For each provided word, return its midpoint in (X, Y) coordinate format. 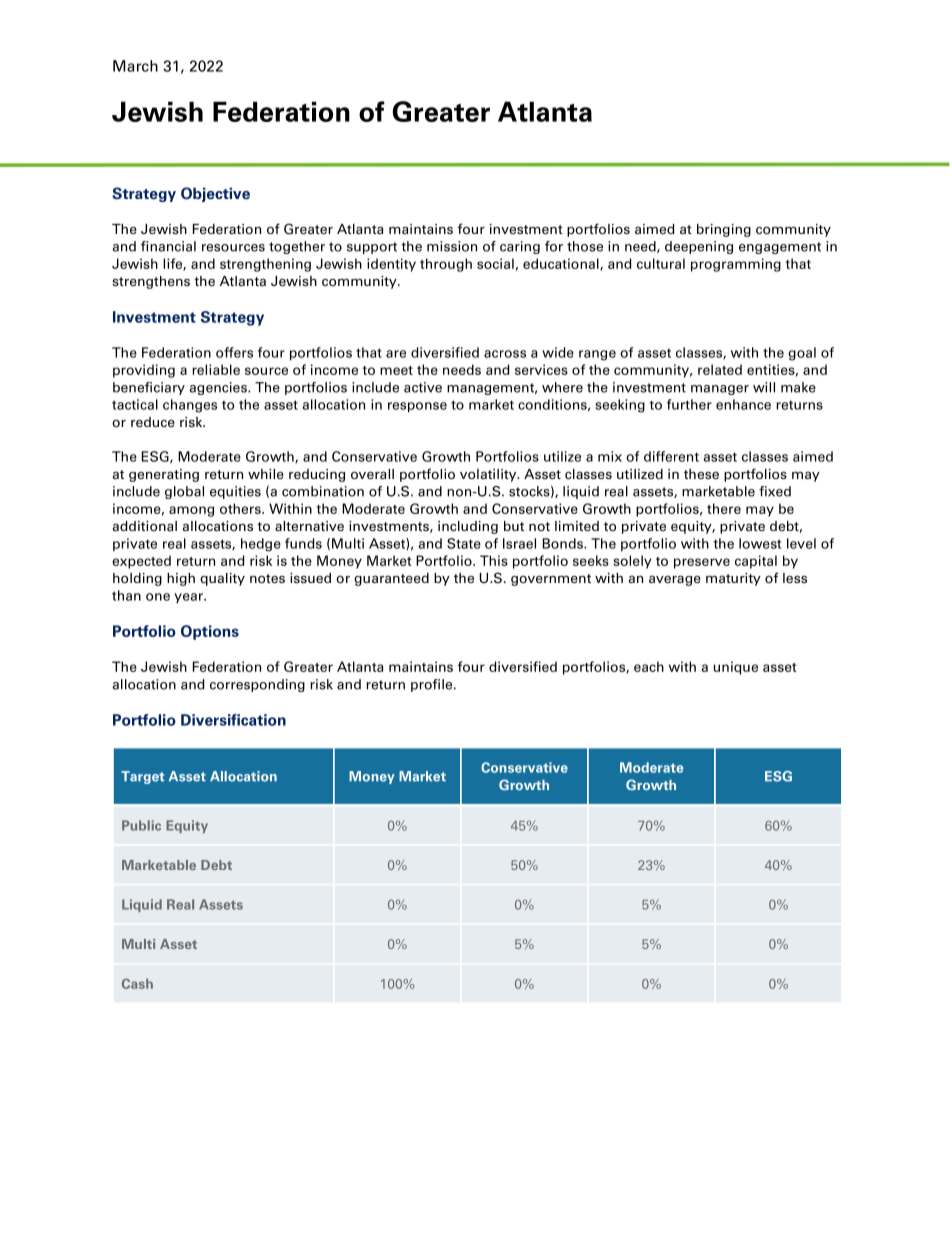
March (135, 66)
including (468, 527)
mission (452, 246)
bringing (724, 230)
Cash (137, 983)
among (191, 511)
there (724, 508)
